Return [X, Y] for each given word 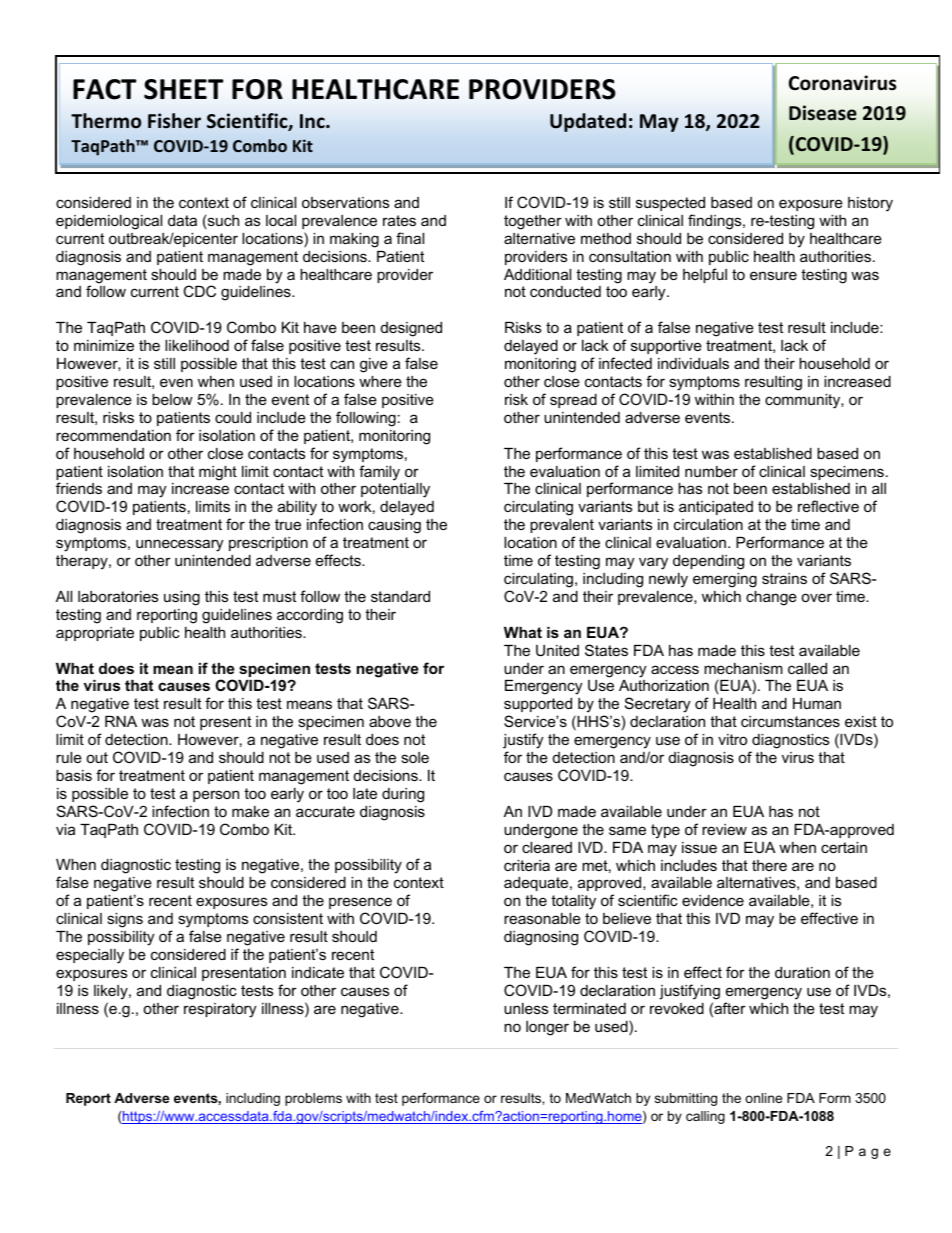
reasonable [542, 918]
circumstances [790, 721]
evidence [713, 900]
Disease [823, 113]
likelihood [197, 345]
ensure [773, 275]
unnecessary [179, 545]
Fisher [174, 121]
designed [411, 329]
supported [538, 705]
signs [125, 920]
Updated [588, 122]
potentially [395, 490]
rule [69, 757]
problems [313, 1099]
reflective [828, 506]
